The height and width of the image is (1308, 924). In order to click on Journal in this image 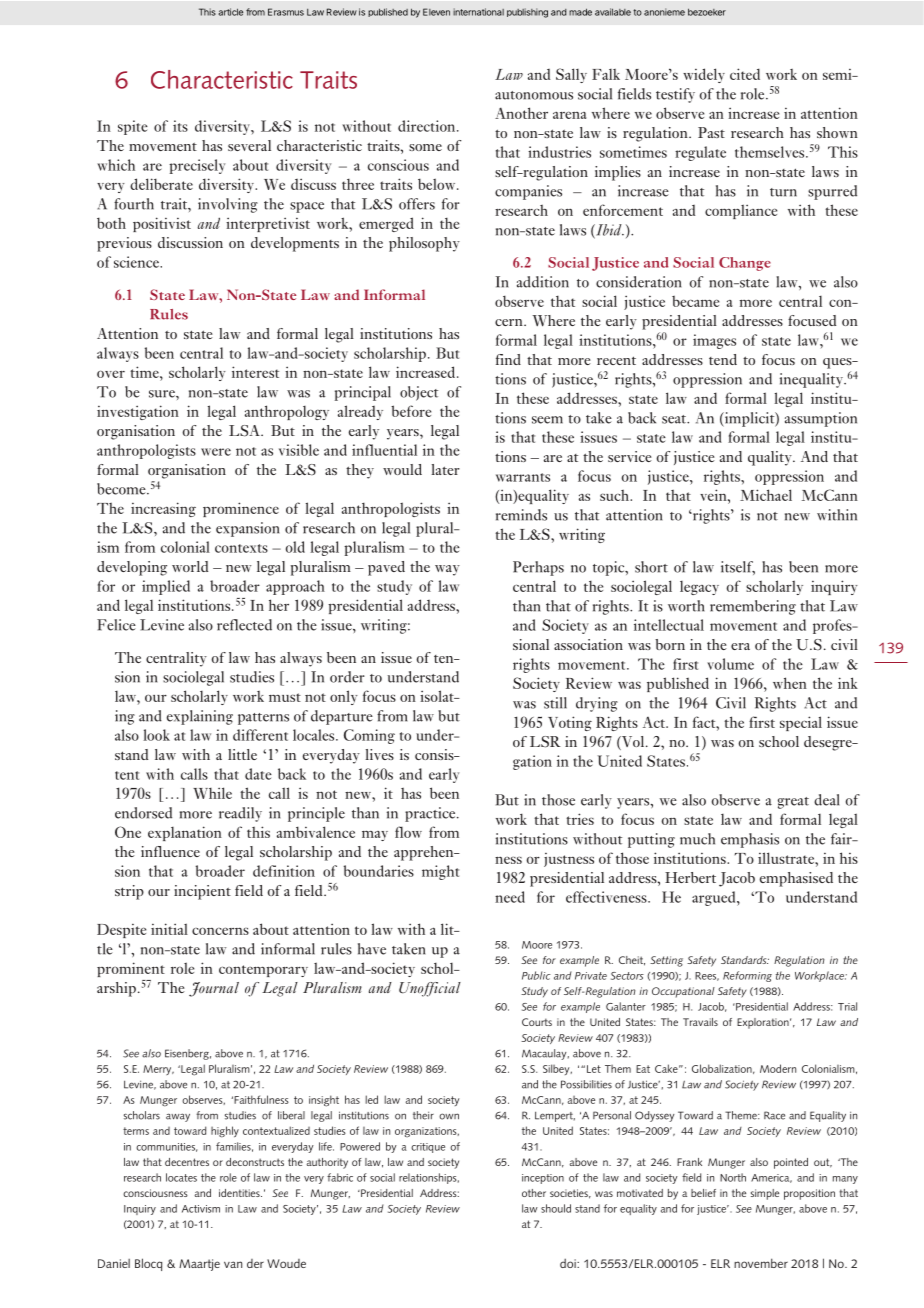, I will do `click(214, 989)`.
